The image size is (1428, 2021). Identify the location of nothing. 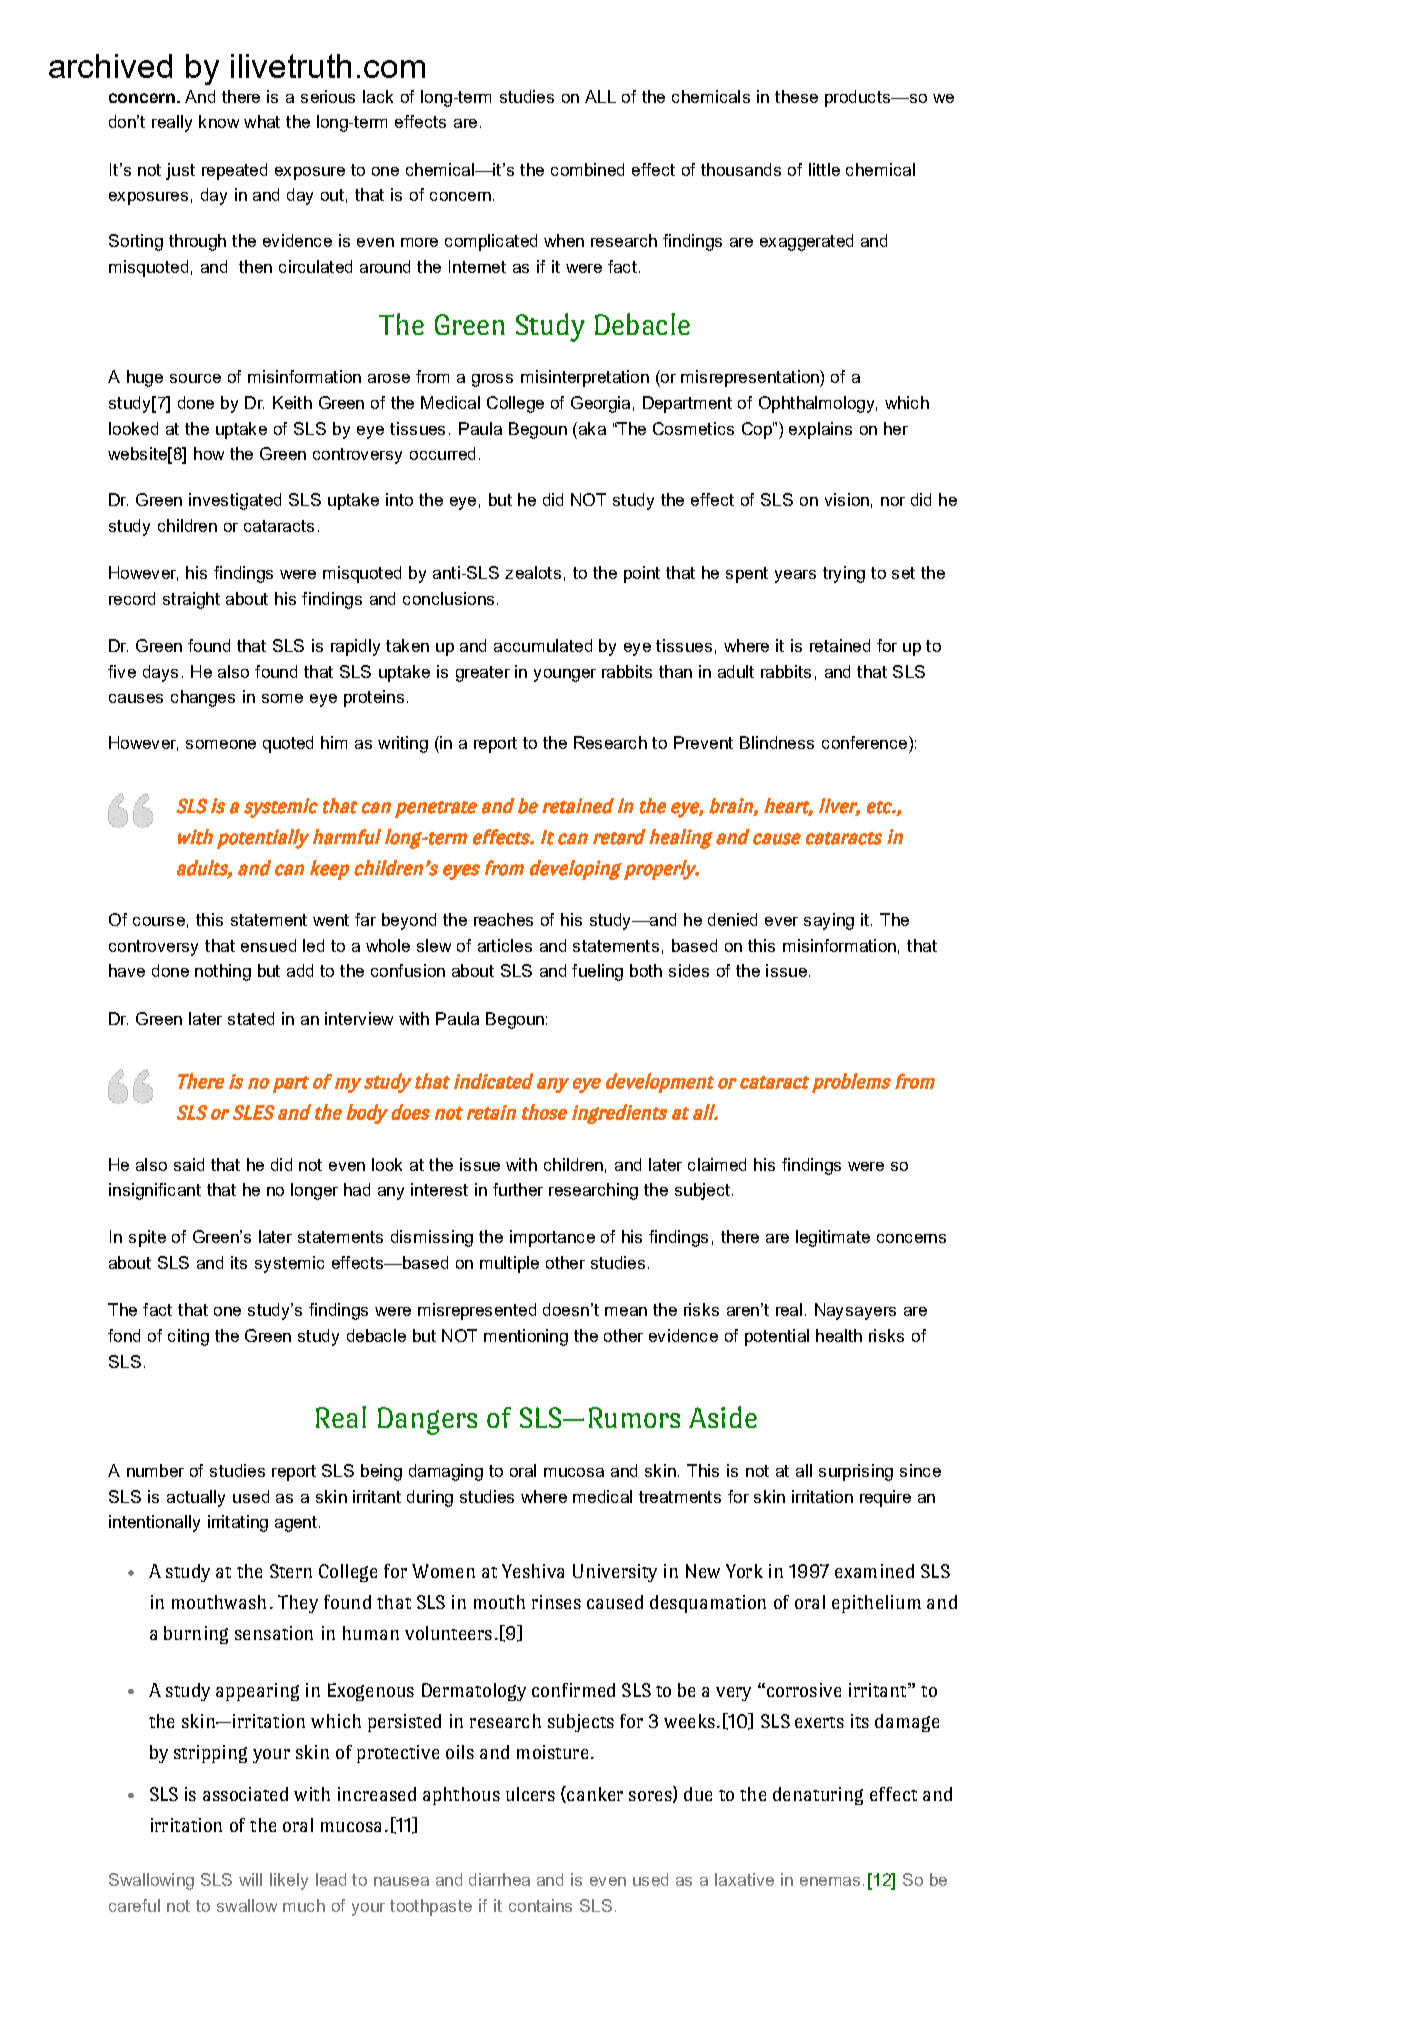
(223, 972).
